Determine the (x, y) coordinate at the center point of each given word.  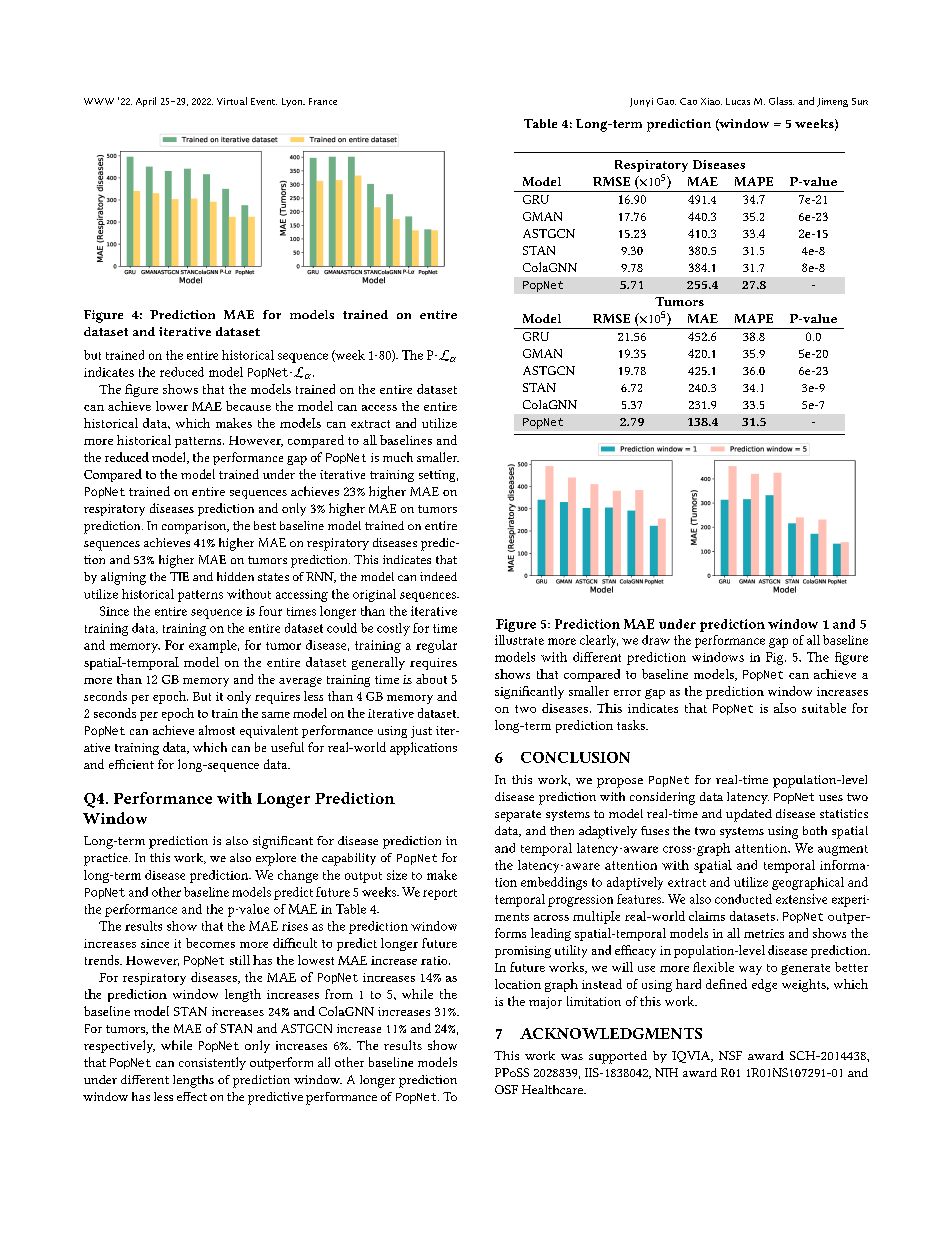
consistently (212, 1063)
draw (656, 640)
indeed (438, 576)
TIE (179, 576)
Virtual (232, 101)
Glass (781, 101)
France (323, 101)
